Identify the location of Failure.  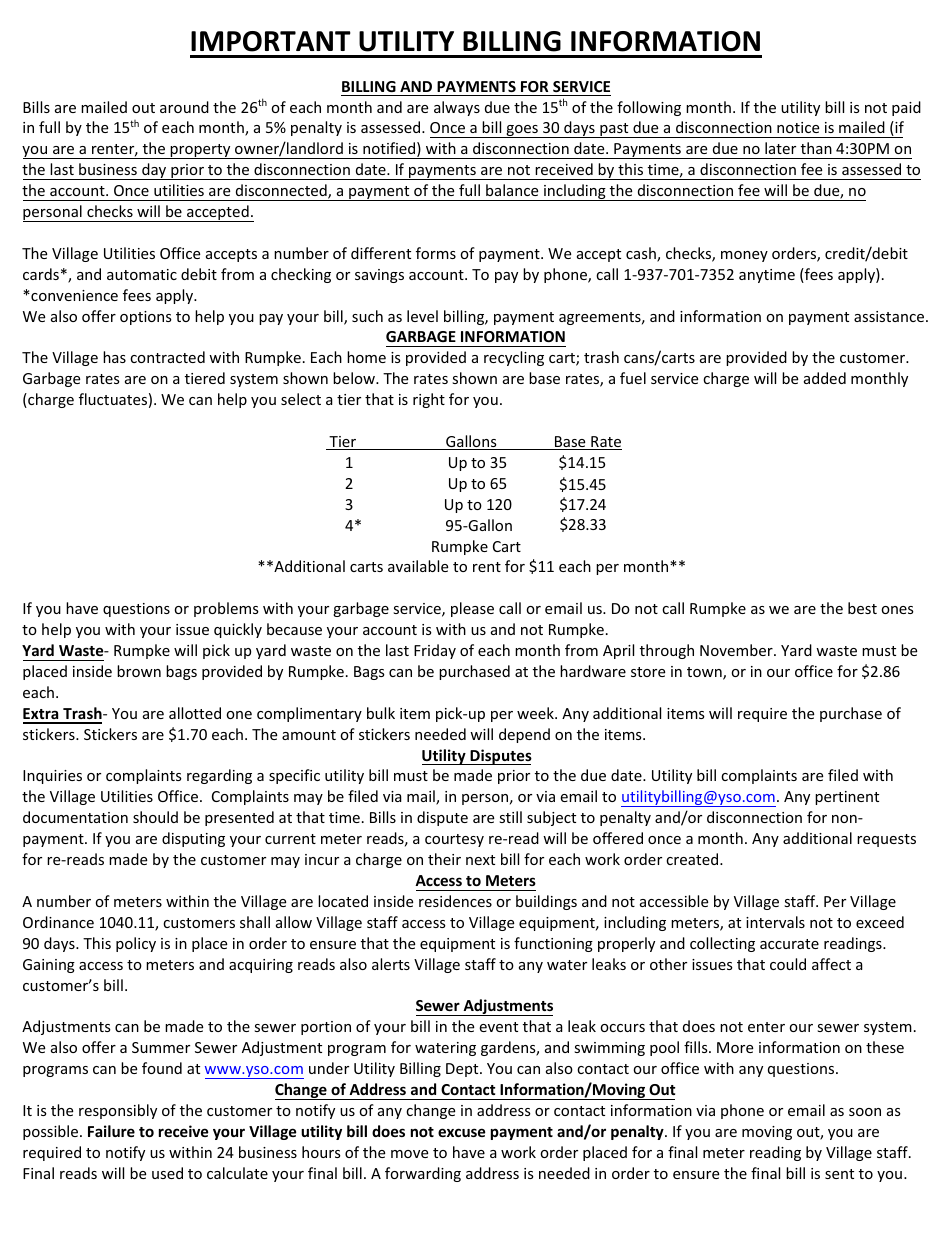
(111, 1131).
